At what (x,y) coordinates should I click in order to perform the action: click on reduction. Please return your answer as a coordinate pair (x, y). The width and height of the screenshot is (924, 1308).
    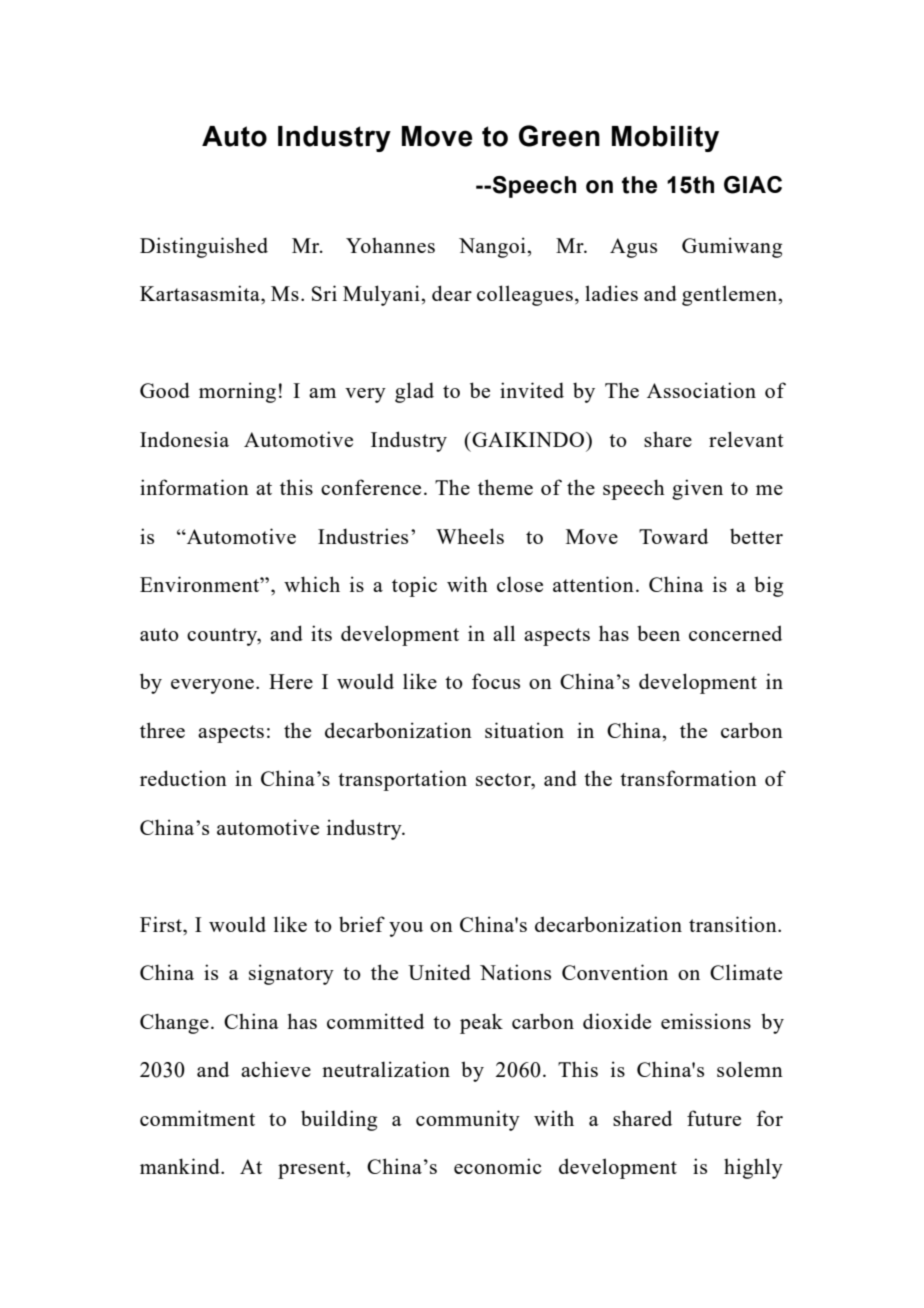
    Looking at the image, I should click on (183, 778).
